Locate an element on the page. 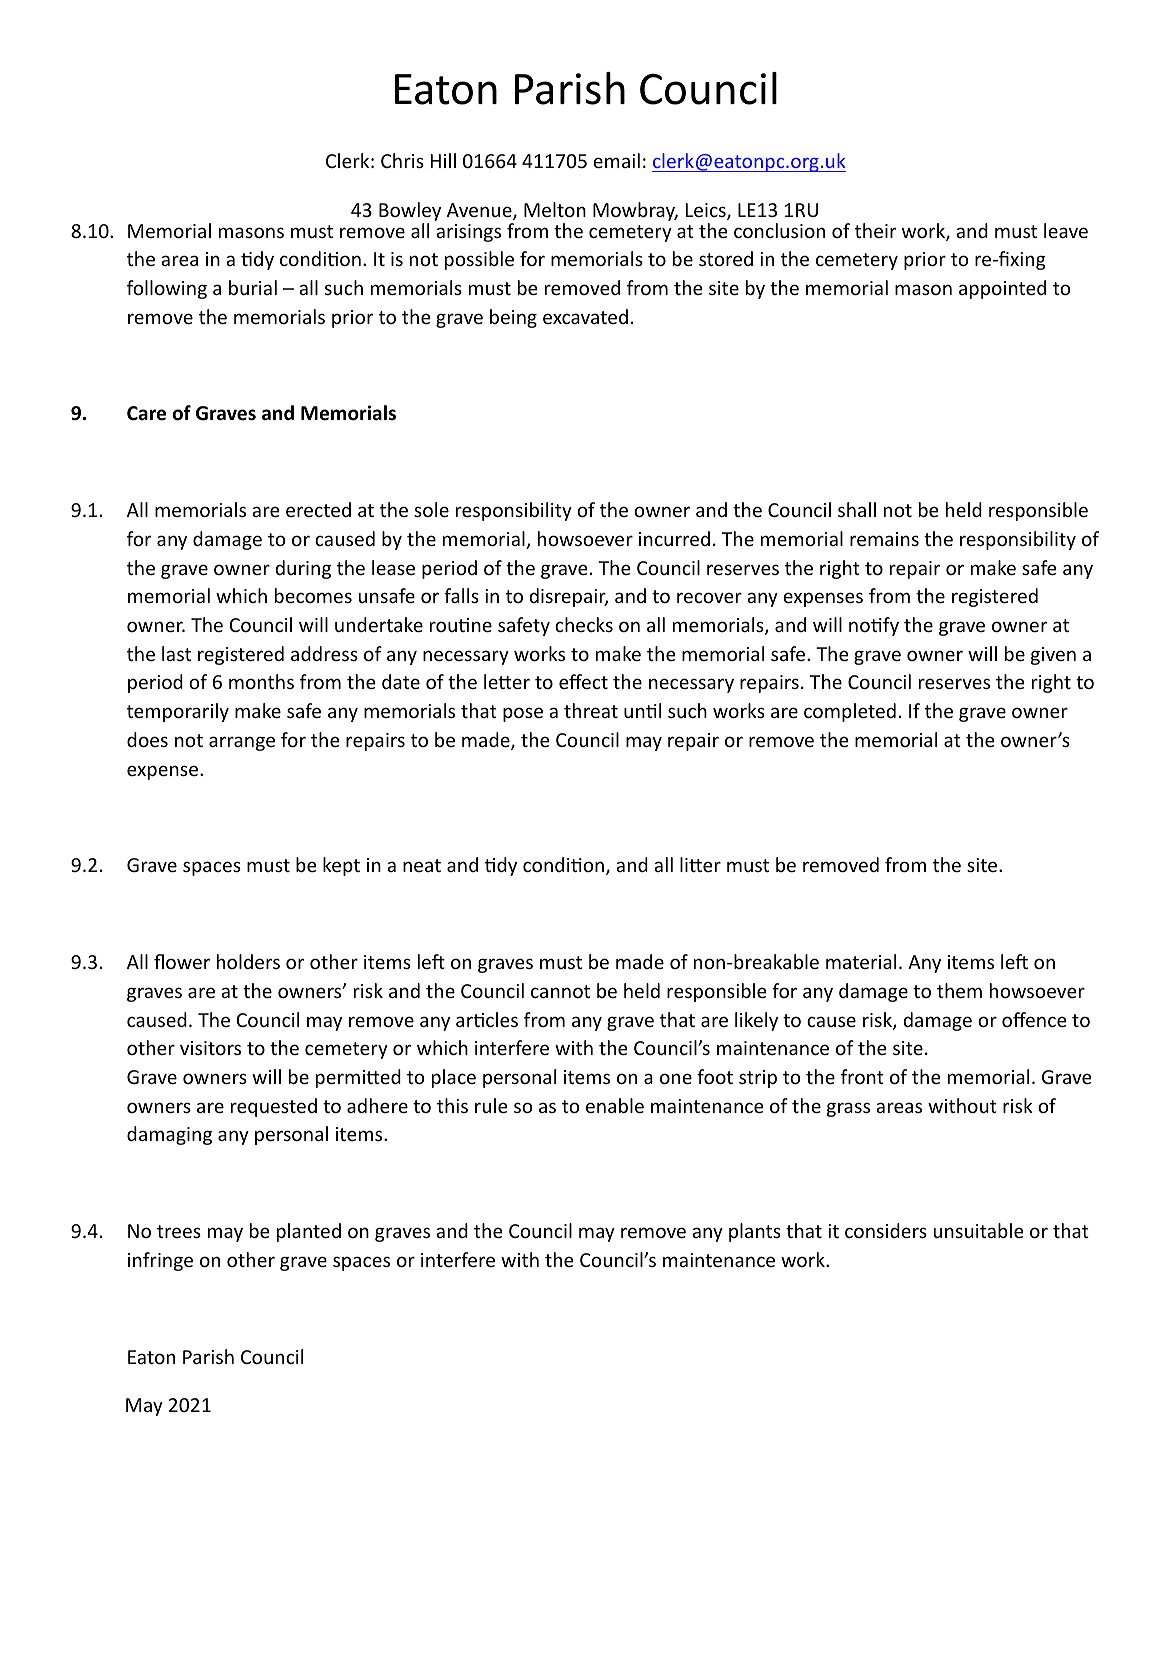  planted is located at coordinates (309, 1232).
